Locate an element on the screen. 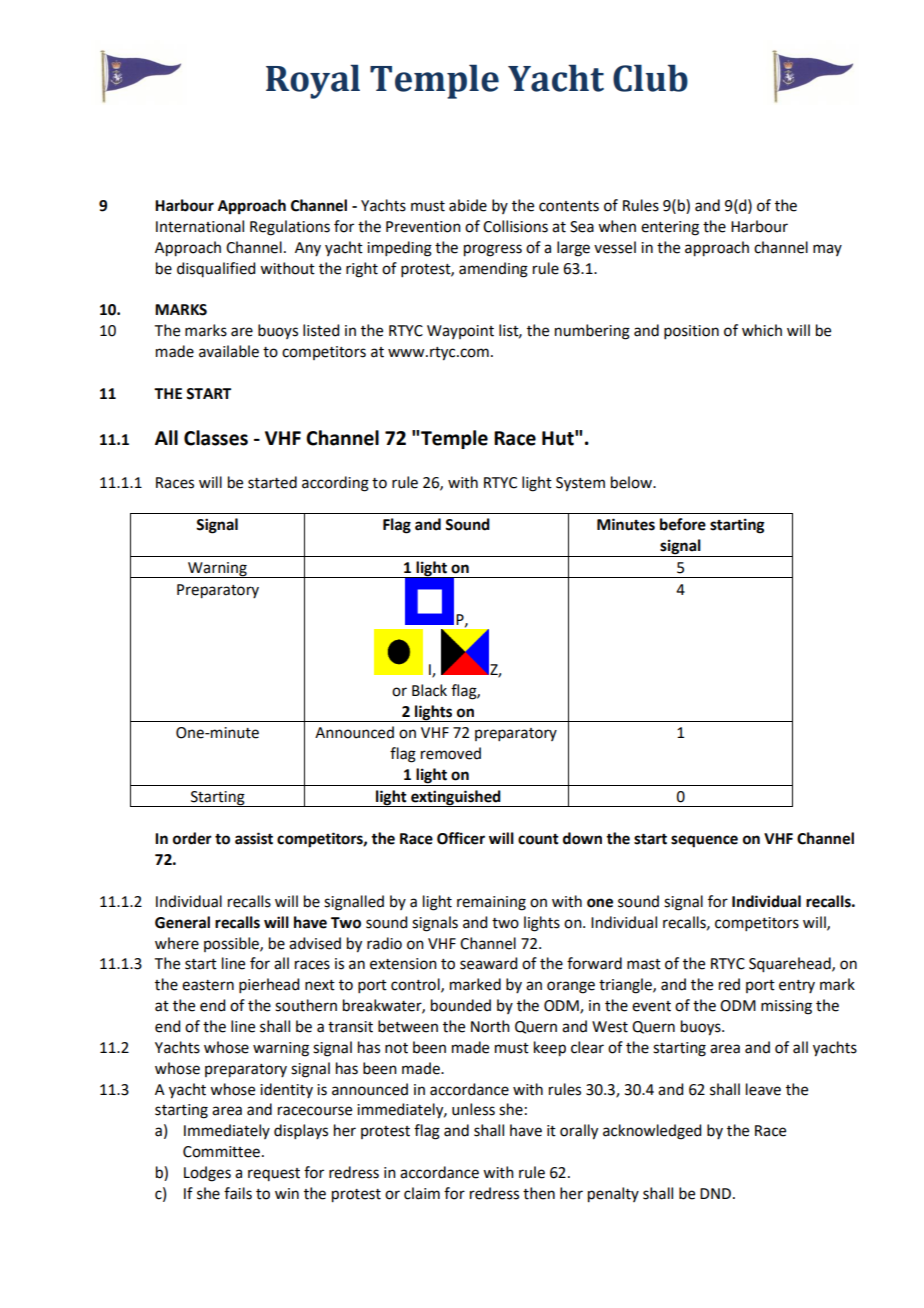 Image resolution: width=924 pixels, height=1308 pixels. before is located at coordinates (683, 524).
